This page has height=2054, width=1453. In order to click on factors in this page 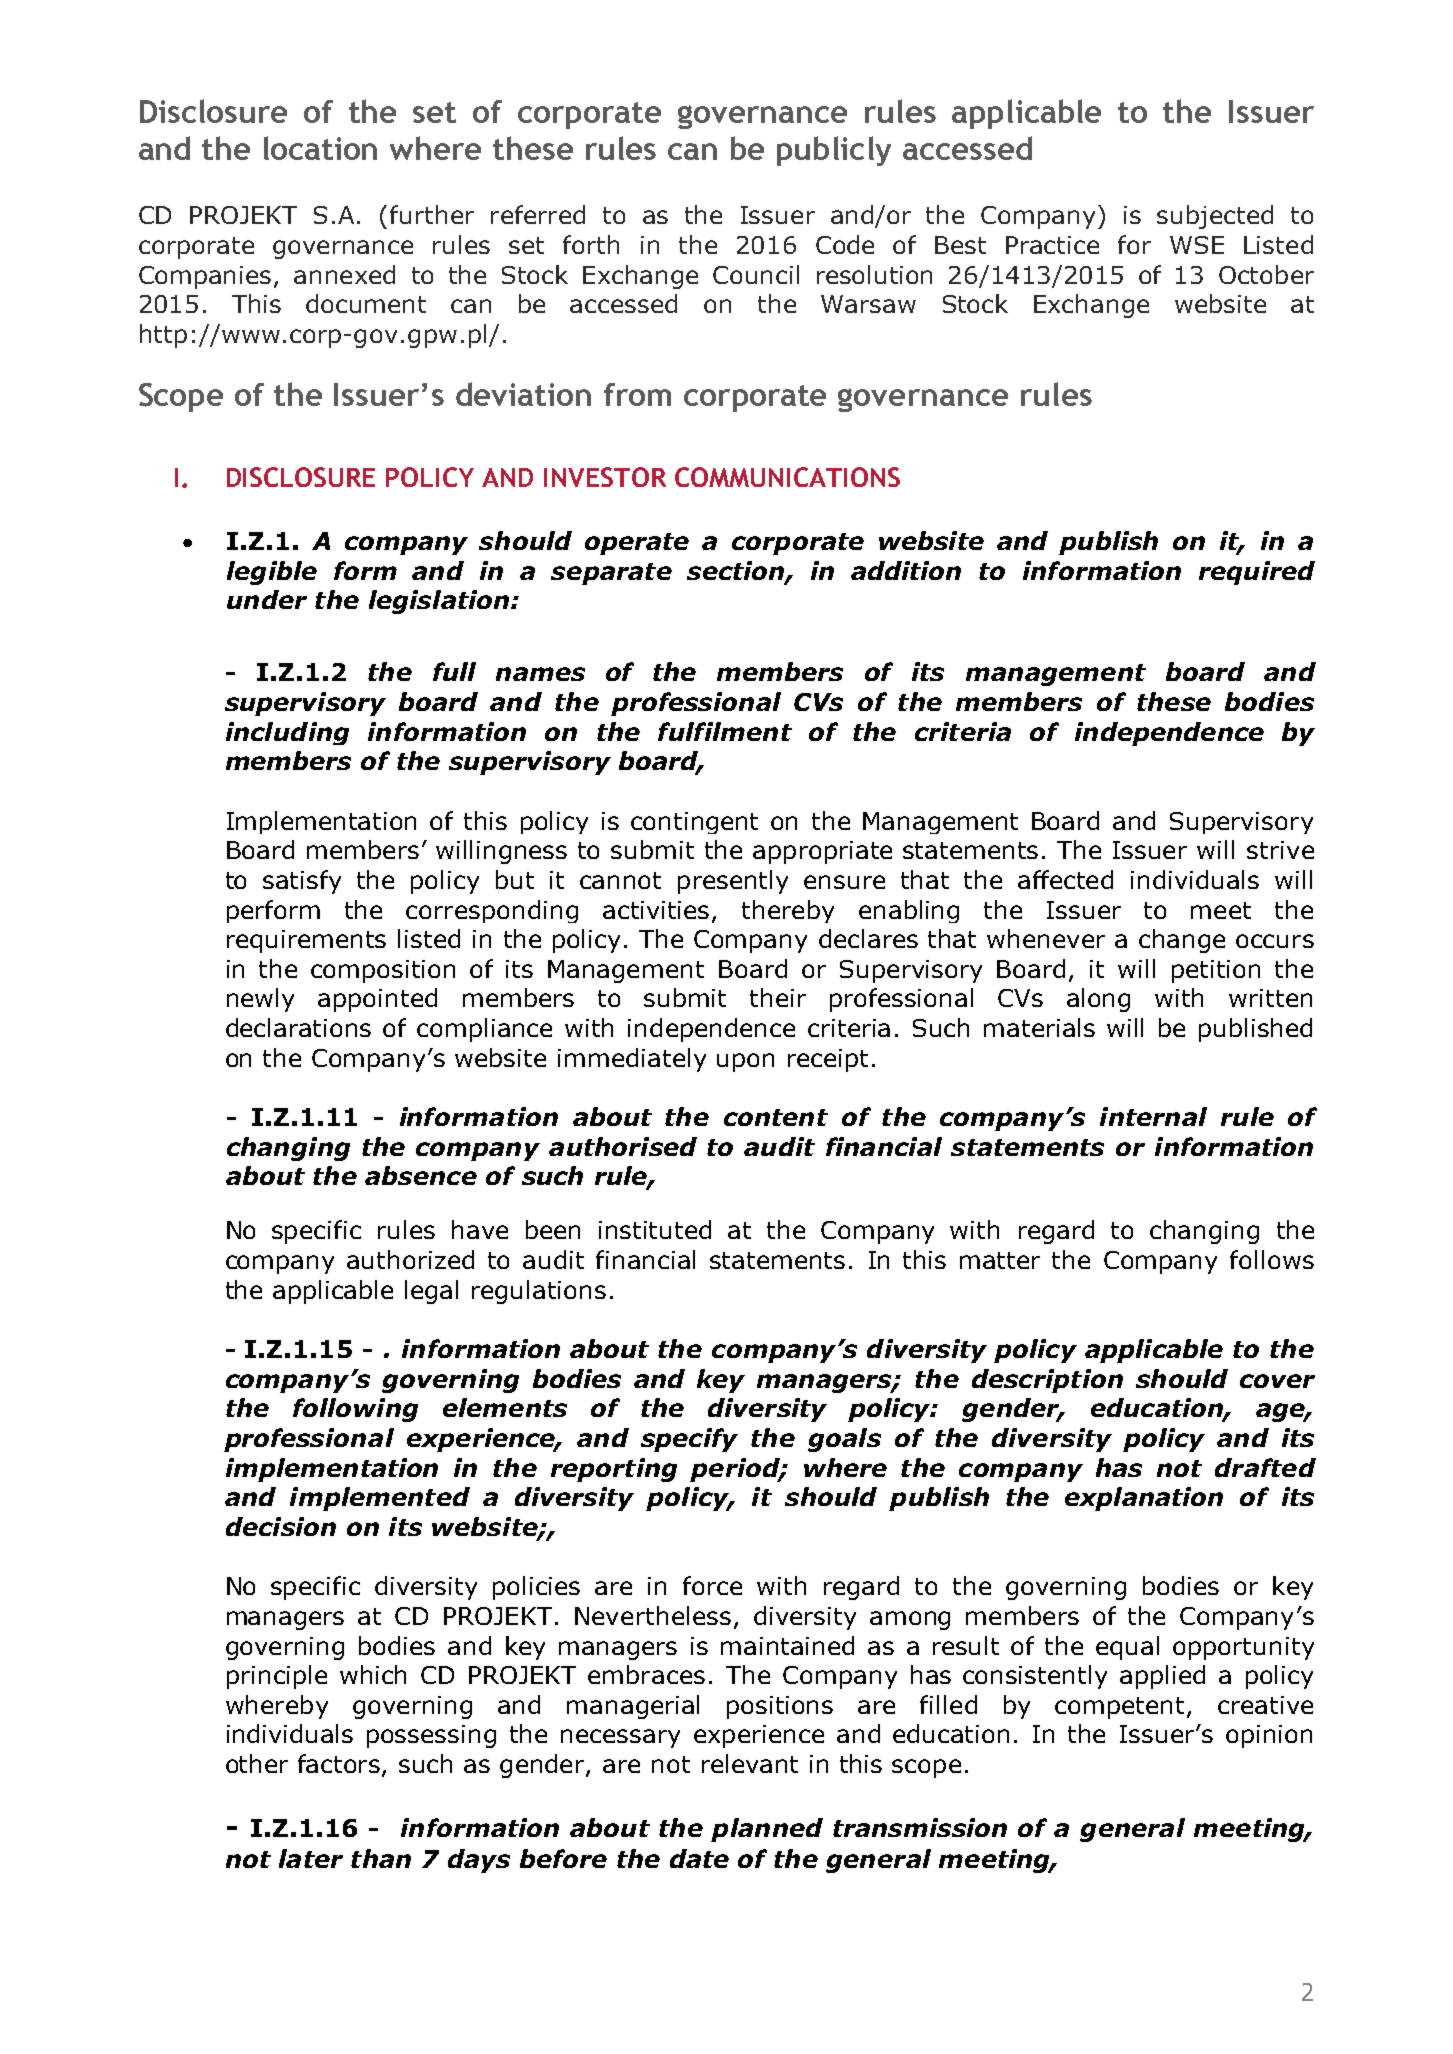, I will do `click(340, 1765)`.
